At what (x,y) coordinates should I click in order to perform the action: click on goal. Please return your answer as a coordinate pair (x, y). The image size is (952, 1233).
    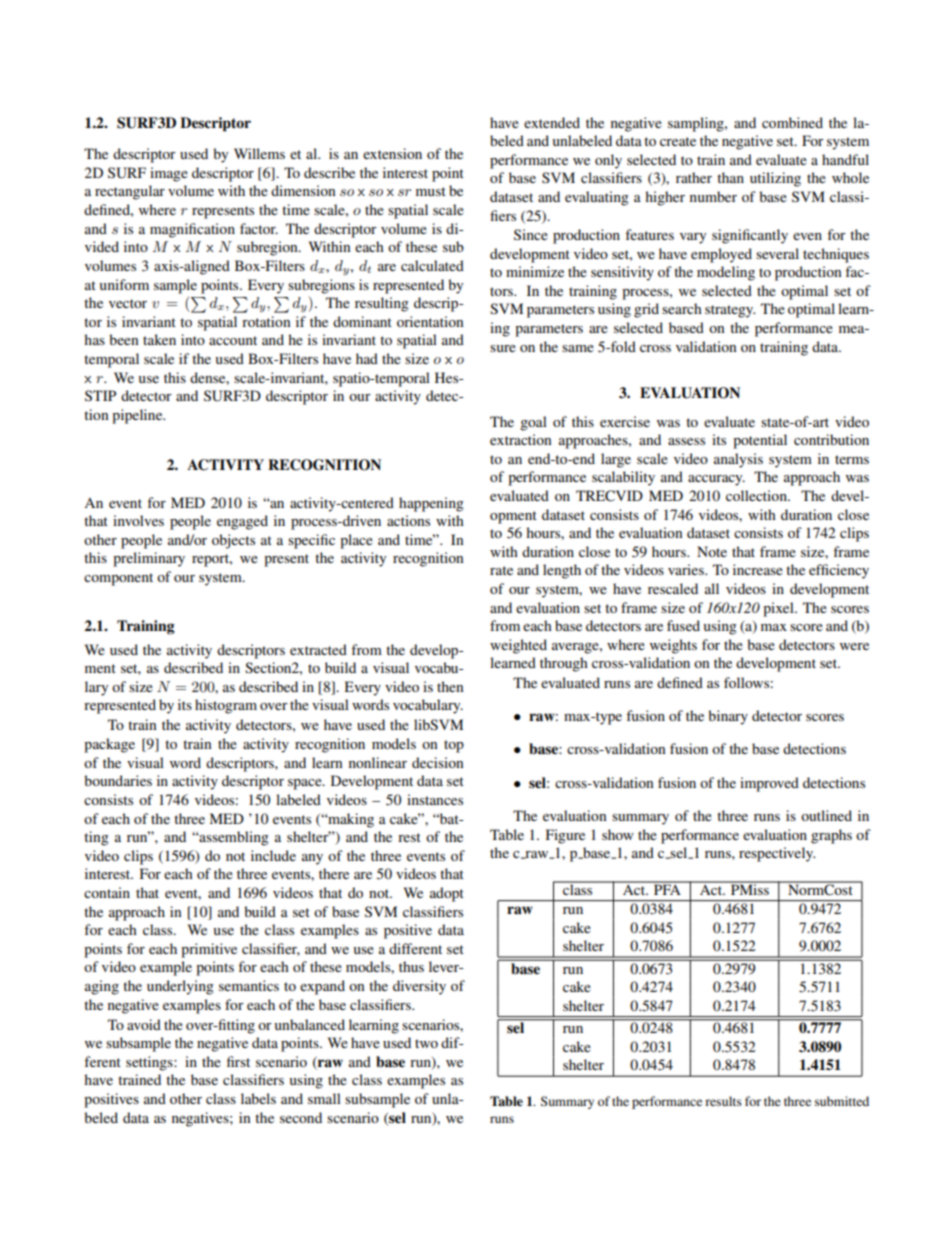
    Looking at the image, I should click on (533, 423).
